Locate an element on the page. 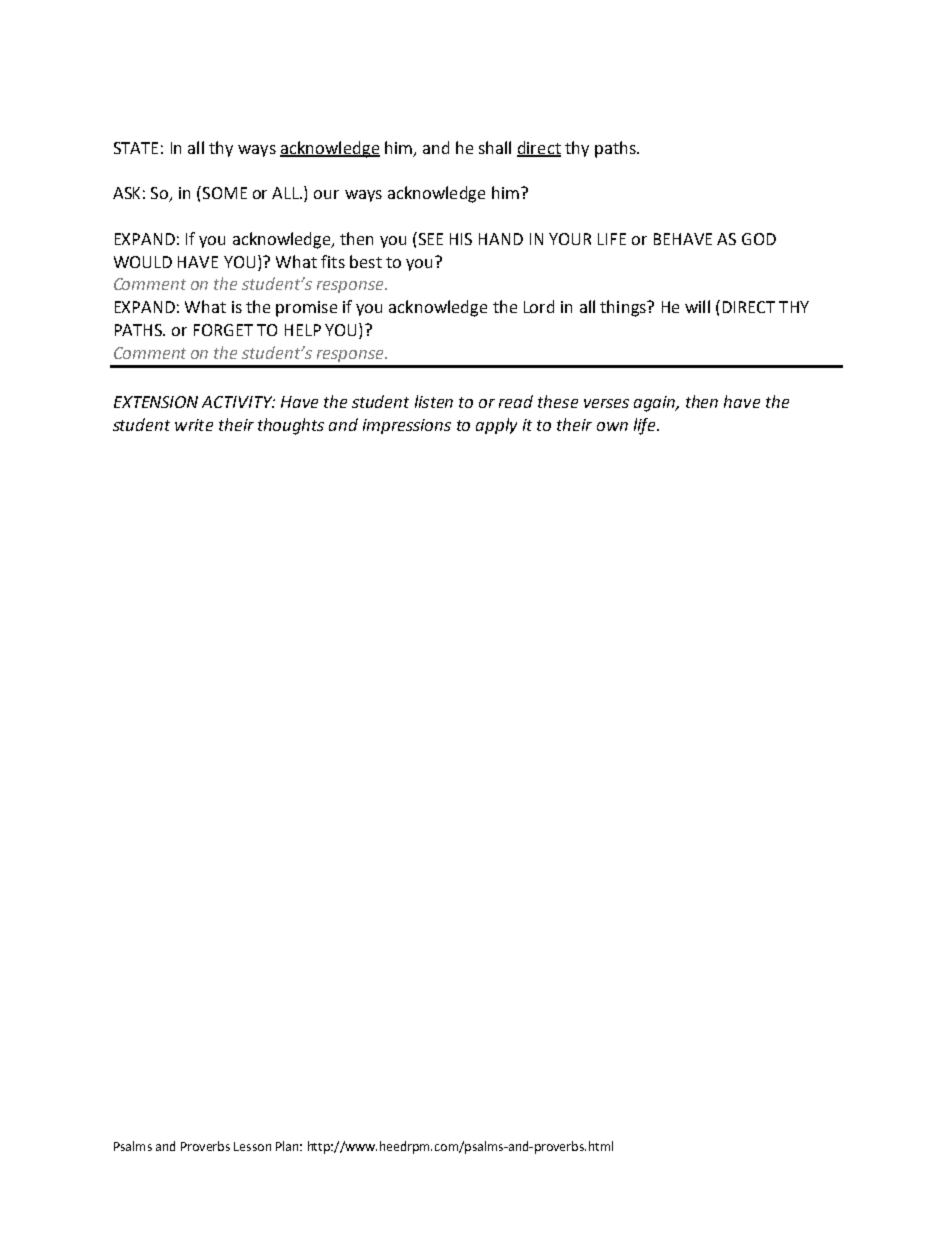 The width and height of the image is (952, 1233). impressions is located at coordinates (407, 426).
